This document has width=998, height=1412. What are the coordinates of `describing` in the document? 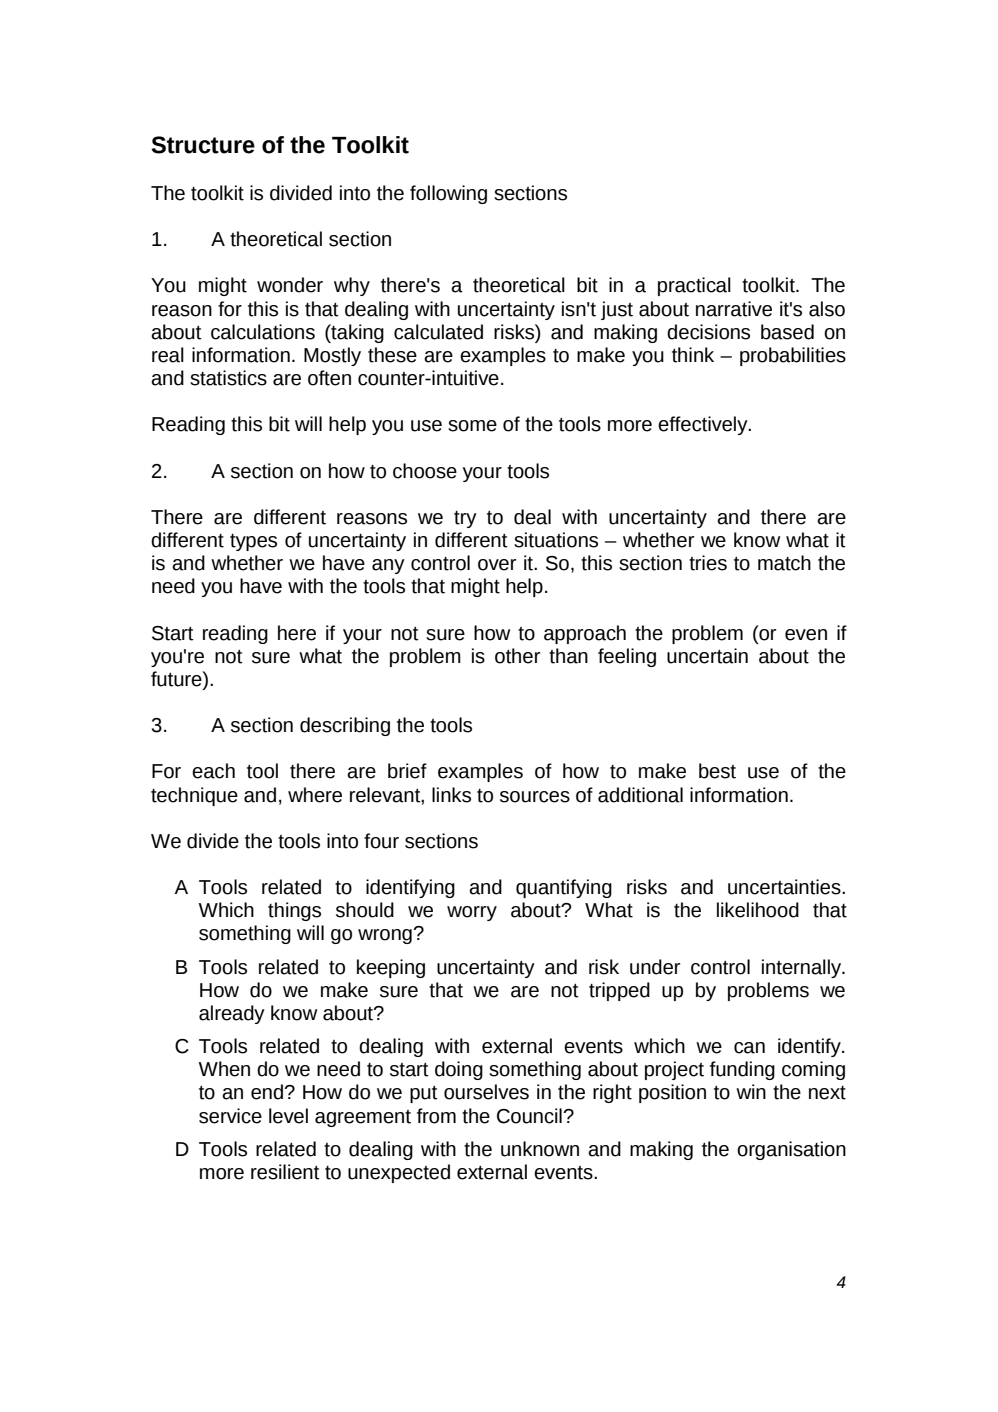 It's located at (345, 726).
